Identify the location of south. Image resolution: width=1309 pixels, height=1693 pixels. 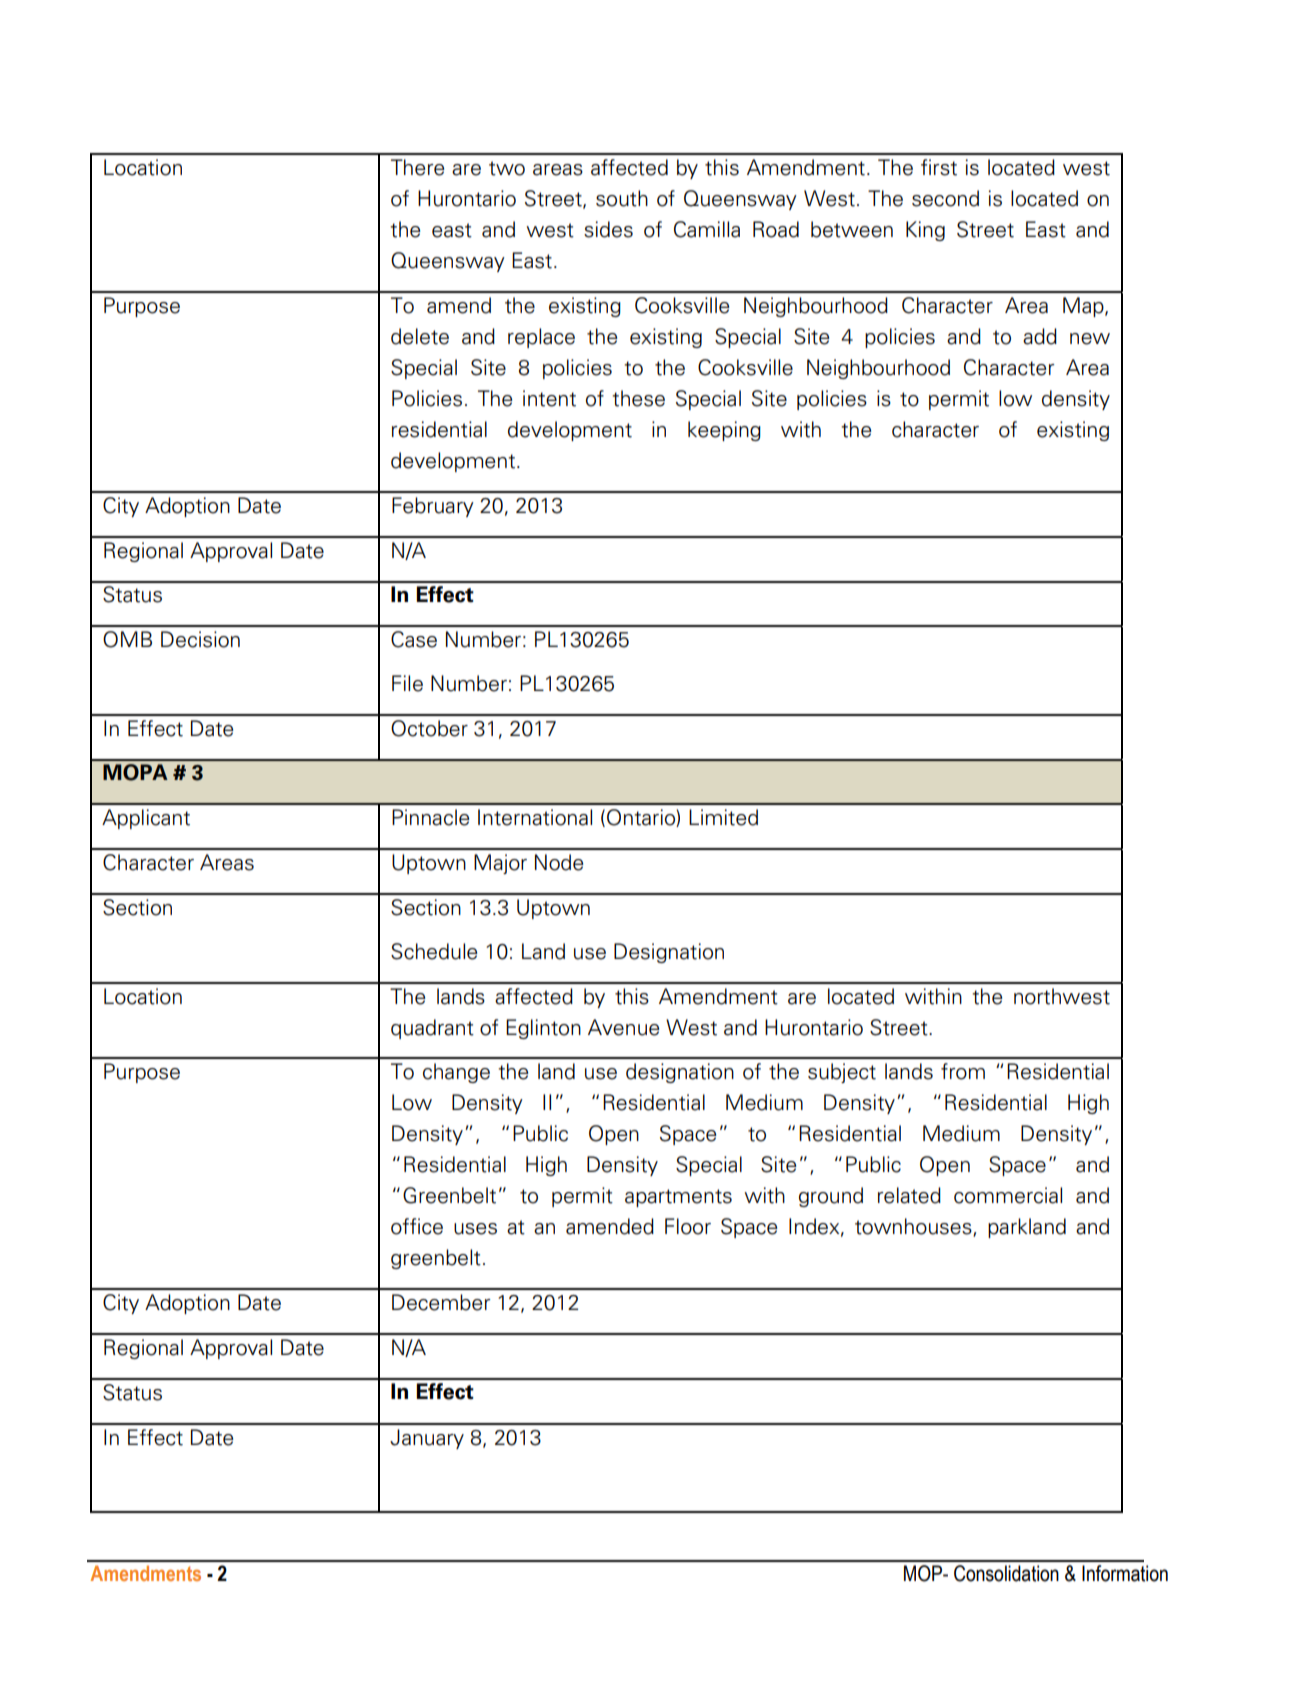
(622, 198).
